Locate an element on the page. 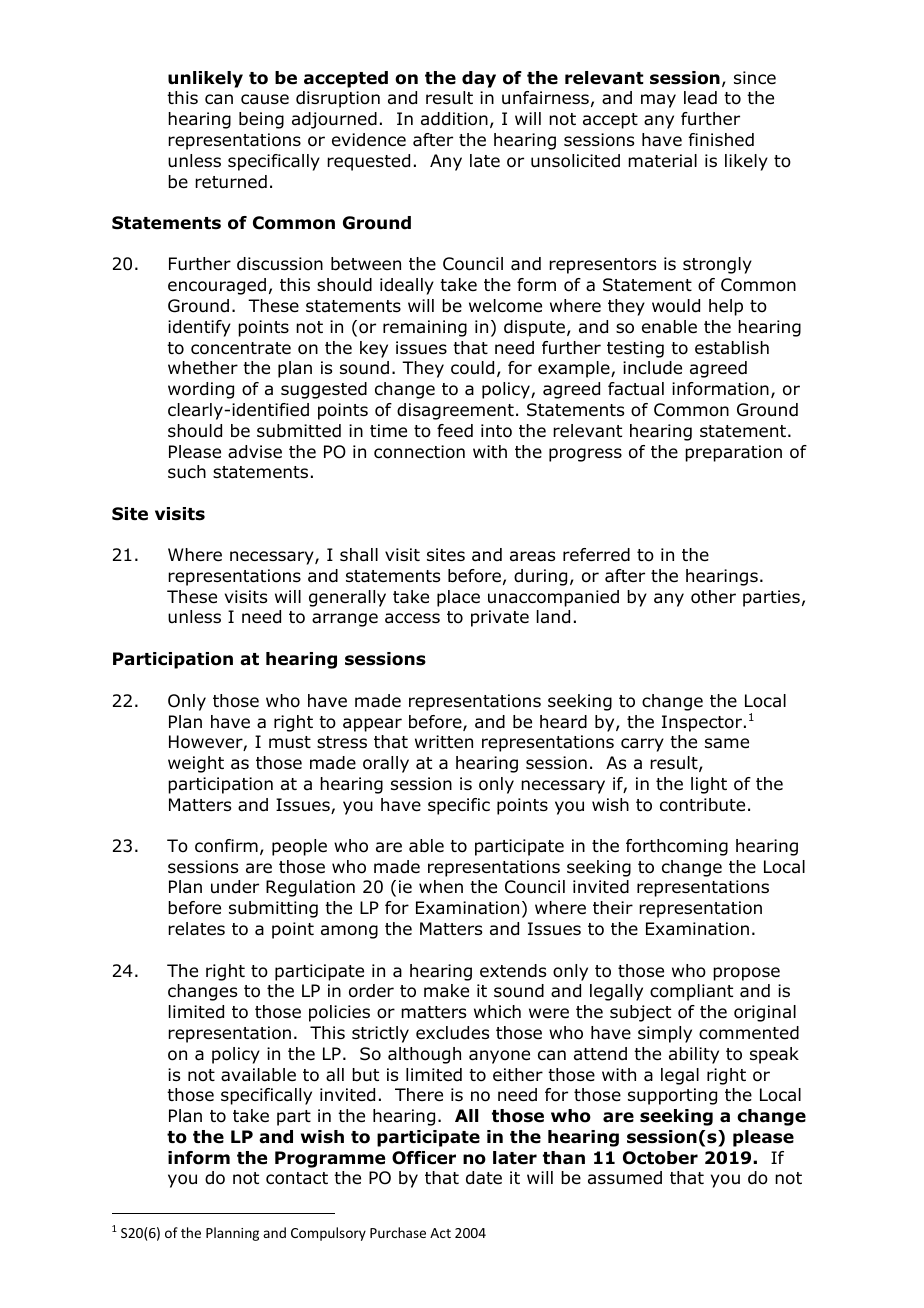  must is located at coordinates (290, 742).
